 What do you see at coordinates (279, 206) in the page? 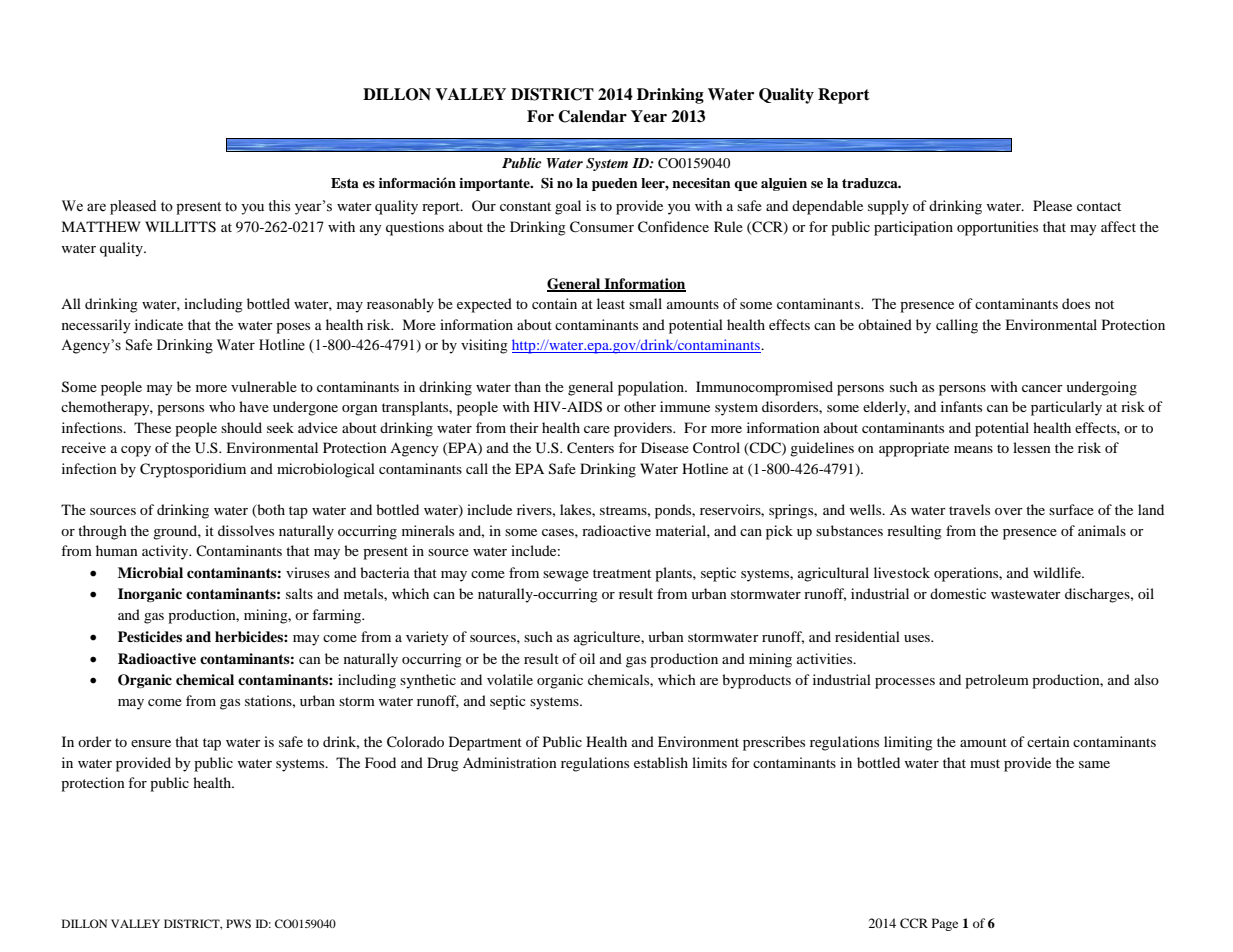
I see `this` at bounding box center [279, 206].
